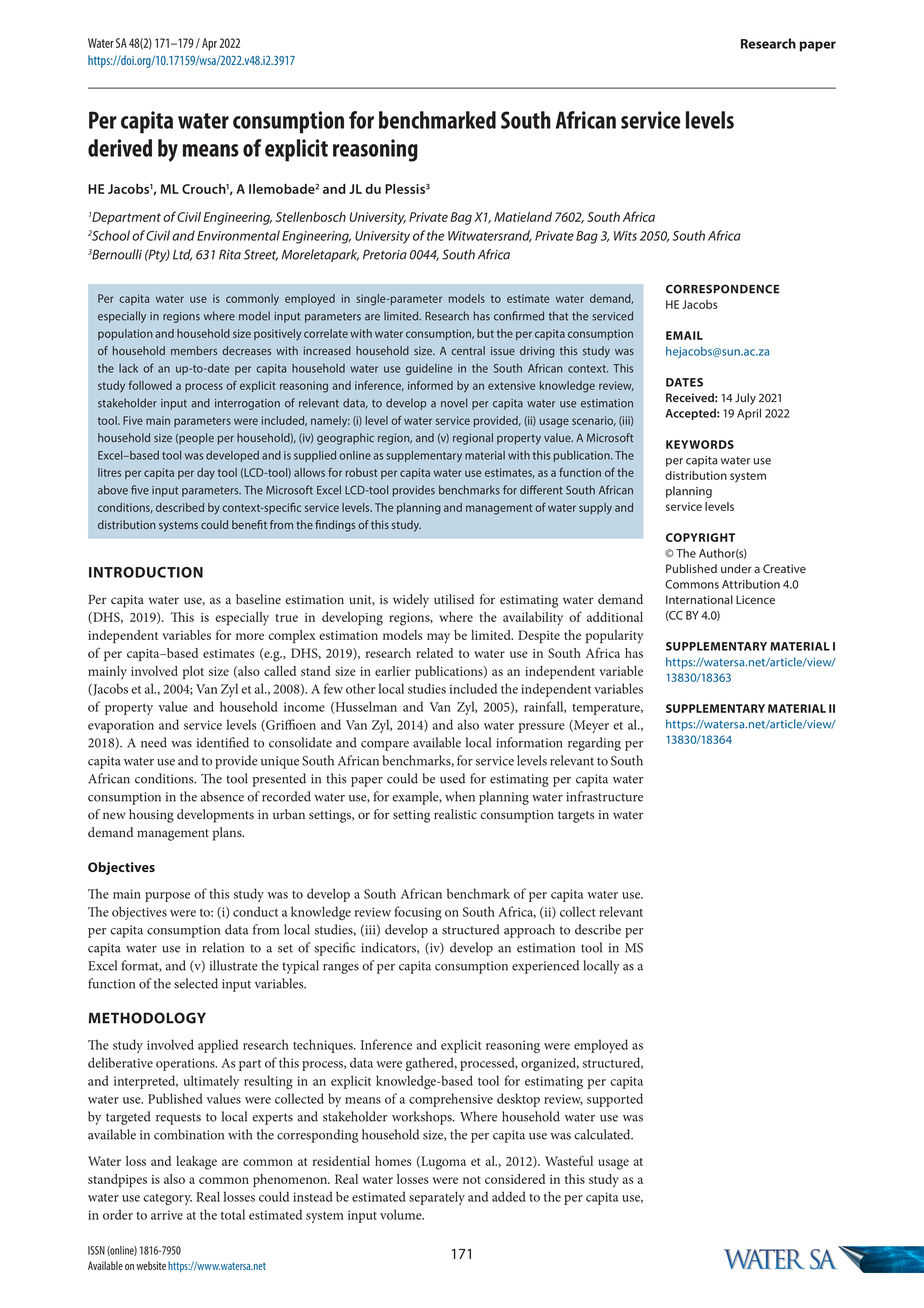 This page has height=1308, width=924. I want to click on derived, so click(120, 148).
